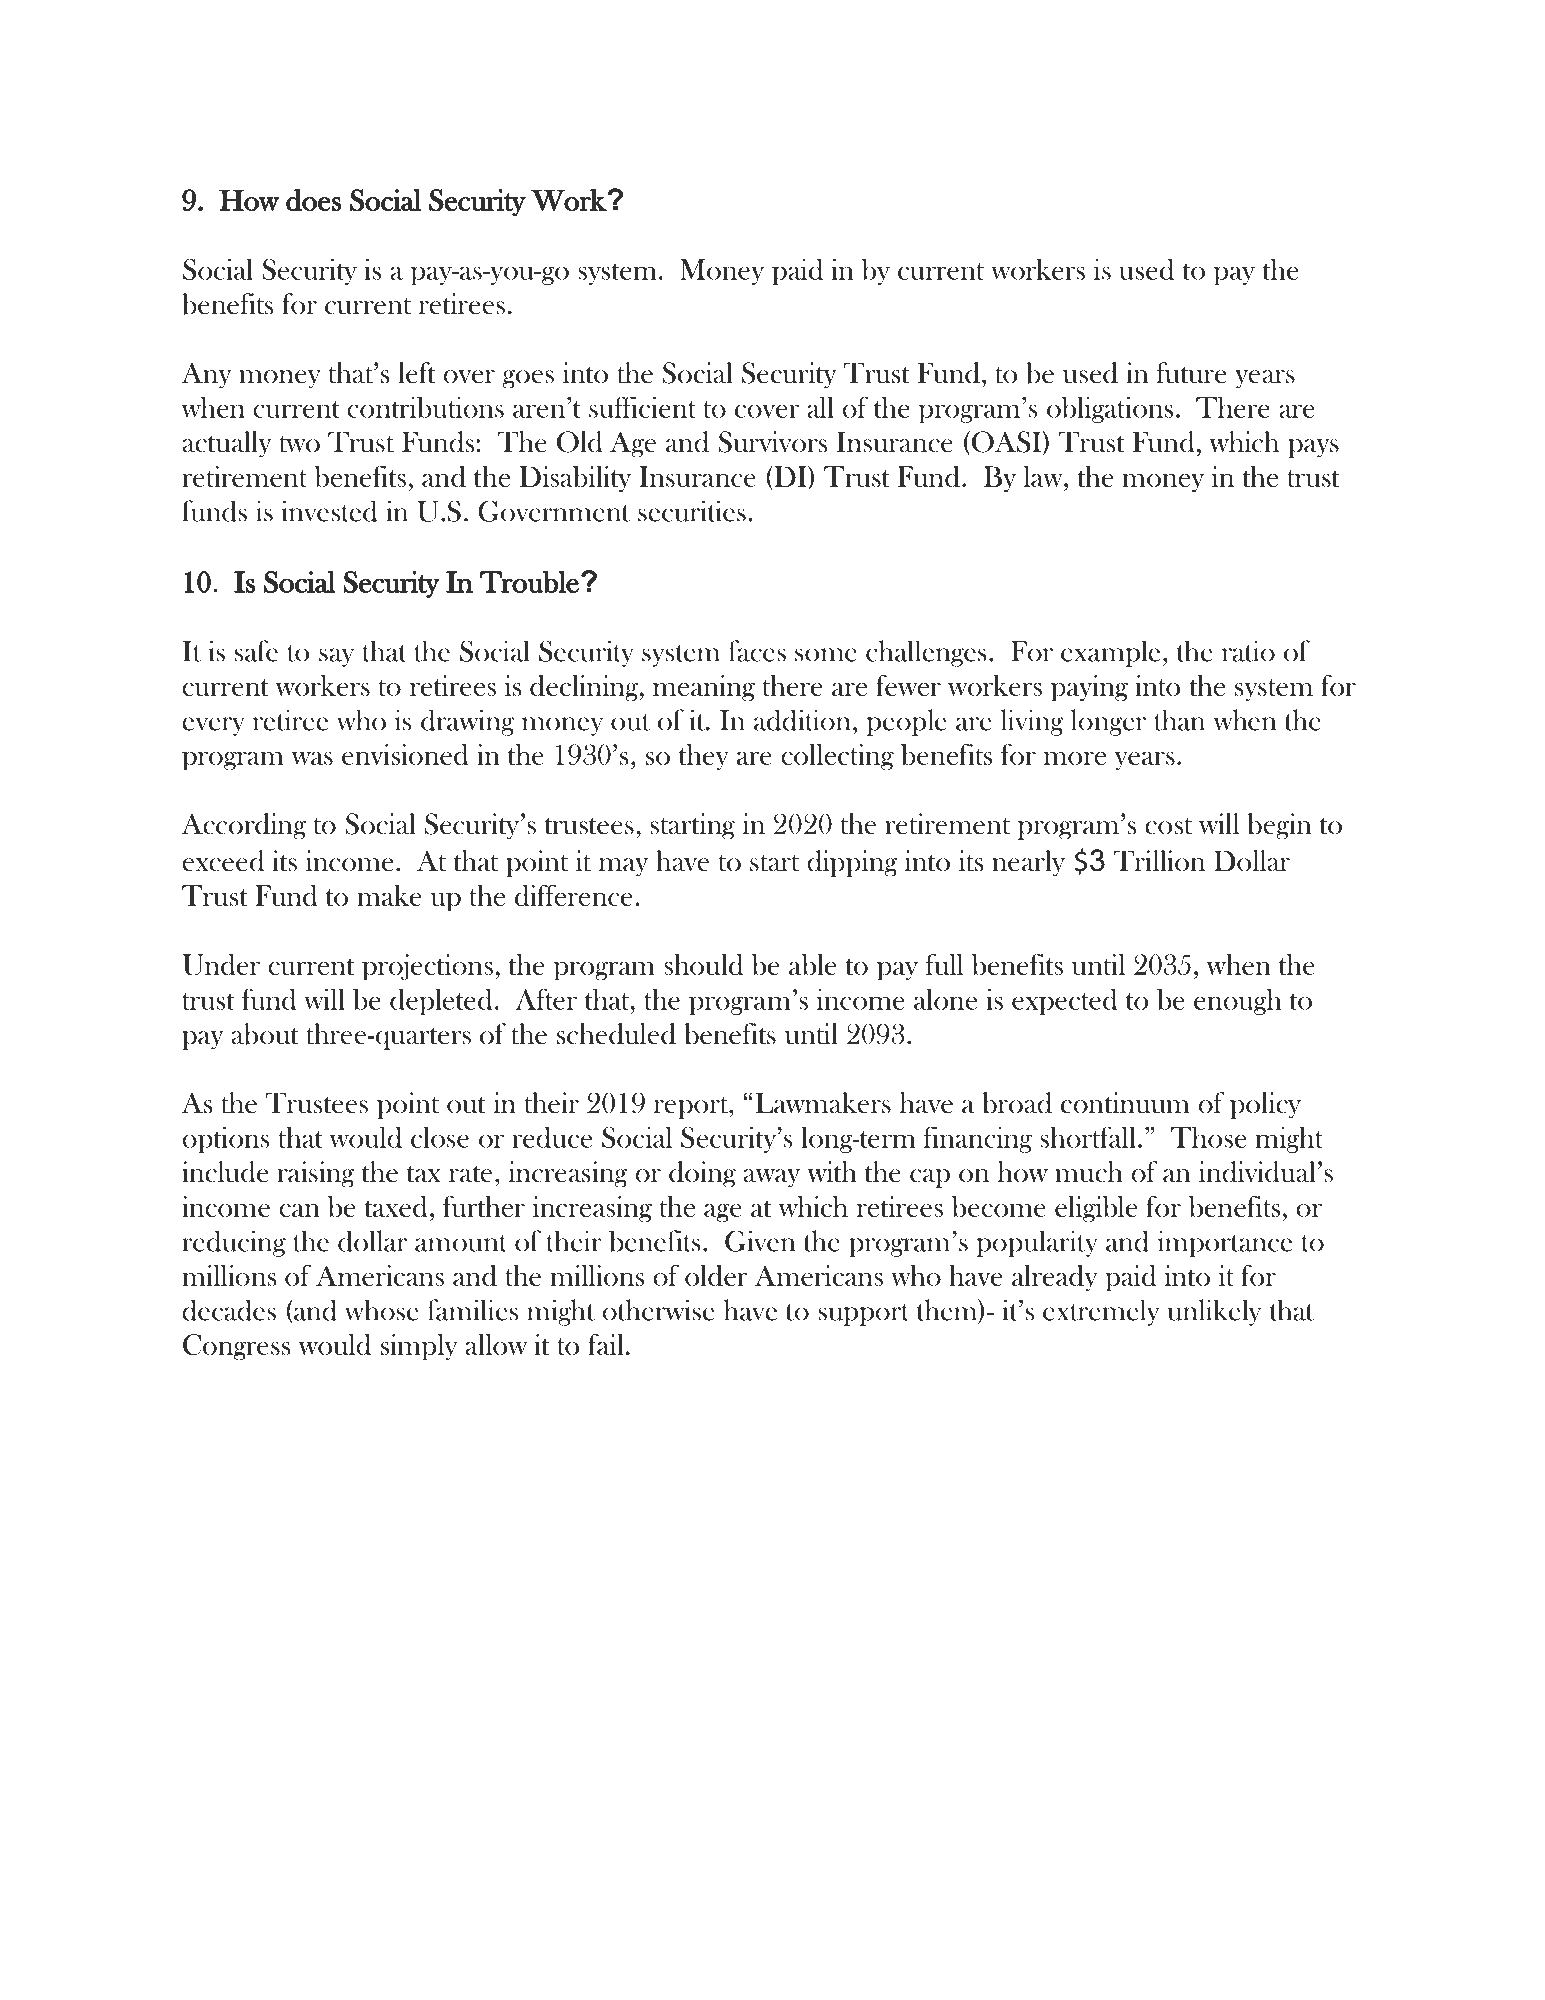  Describe the element at coordinates (772, 442) in the screenshot. I see `Survivors` at that location.
